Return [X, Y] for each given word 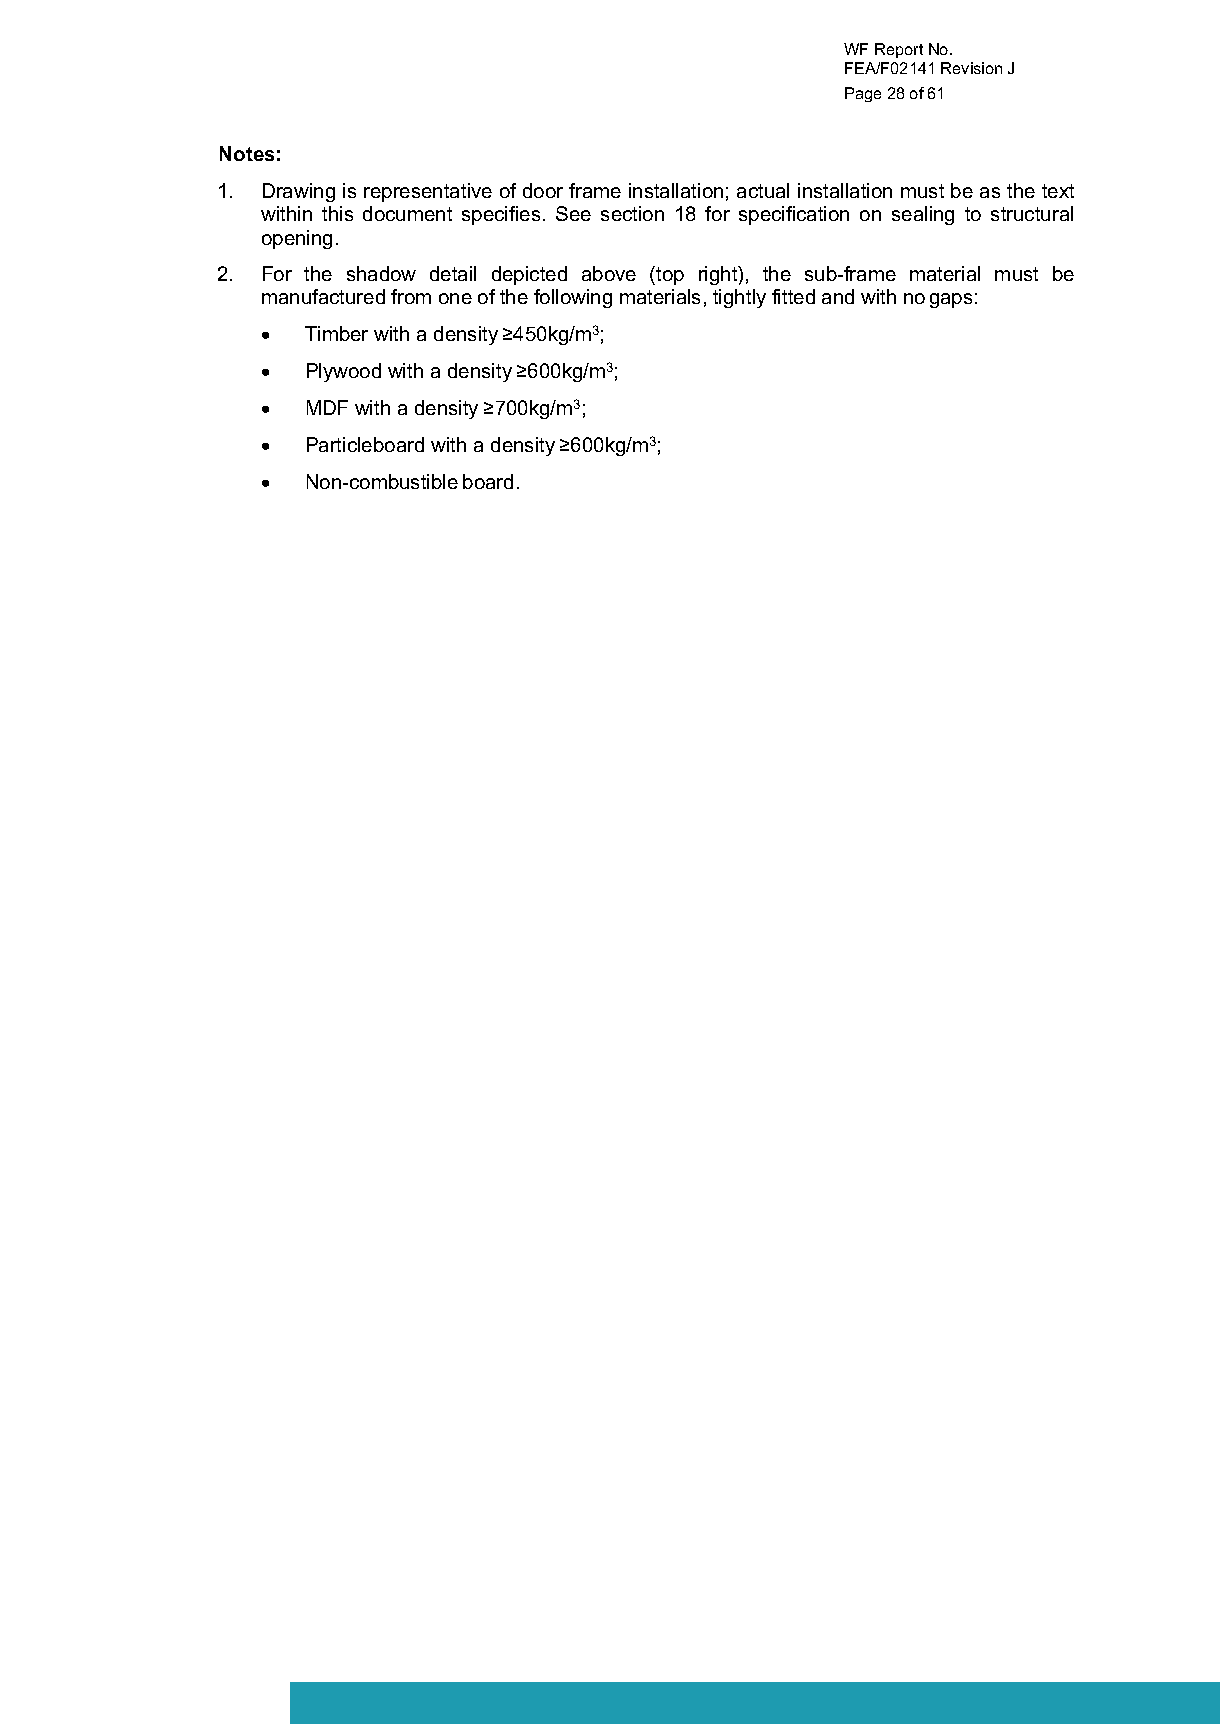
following [573, 298]
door [543, 190]
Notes [247, 153]
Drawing [299, 192]
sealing [923, 215]
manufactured [323, 296]
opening [297, 239]
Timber [336, 333]
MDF [327, 407]
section [632, 213]
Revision [971, 68]
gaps [951, 300]
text [1058, 191]
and [838, 296]
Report [899, 50]
